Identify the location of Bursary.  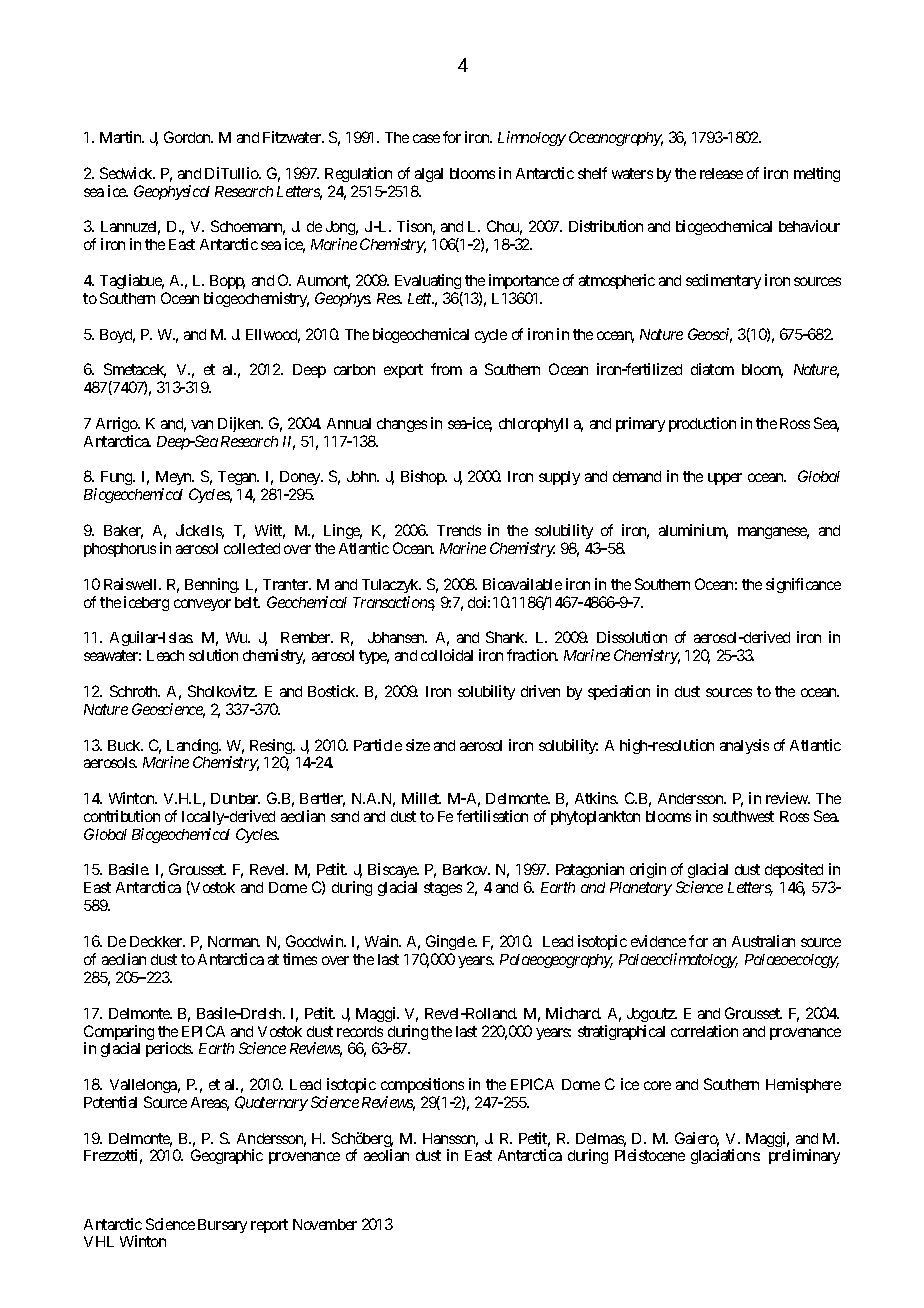
(222, 1226).
